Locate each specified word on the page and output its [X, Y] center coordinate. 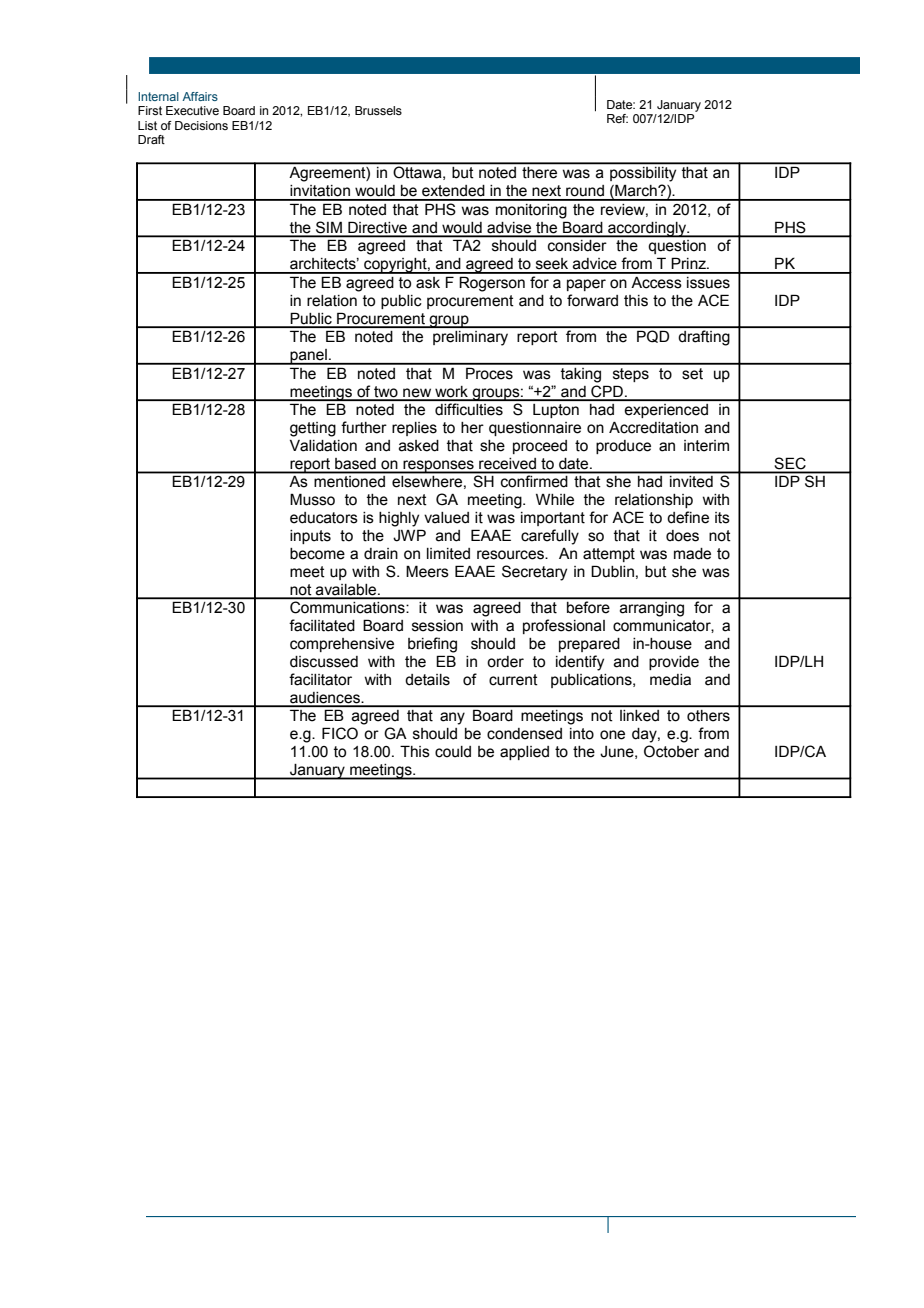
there [539, 172]
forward [592, 300]
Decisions [201, 125]
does [682, 536]
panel [308, 357]
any [452, 718]
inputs [310, 537]
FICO [340, 733]
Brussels [378, 110]
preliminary [470, 338]
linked [639, 715]
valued [446, 518]
